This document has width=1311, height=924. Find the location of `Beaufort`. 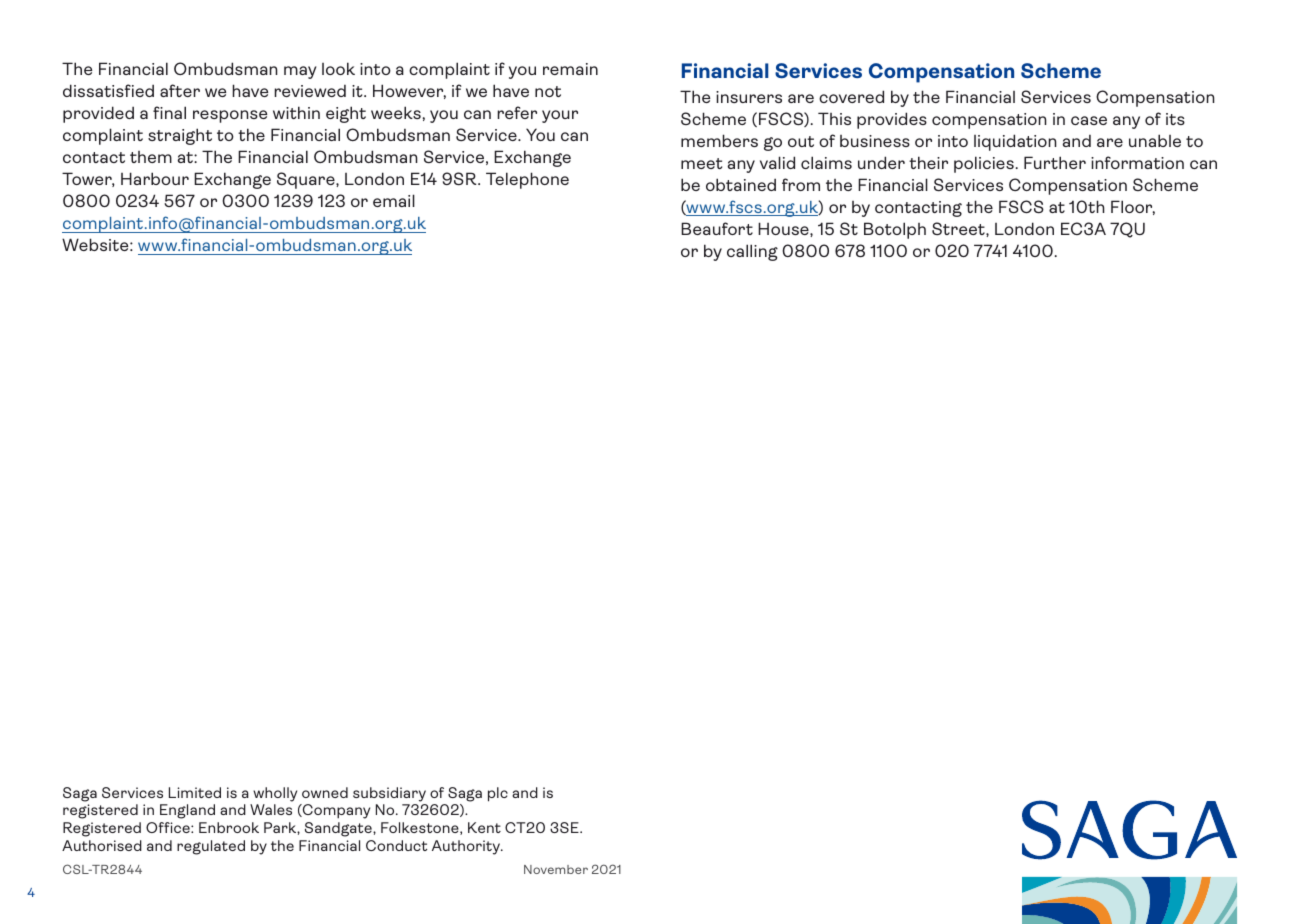

Beaufort is located at coordinates (717, 228).
